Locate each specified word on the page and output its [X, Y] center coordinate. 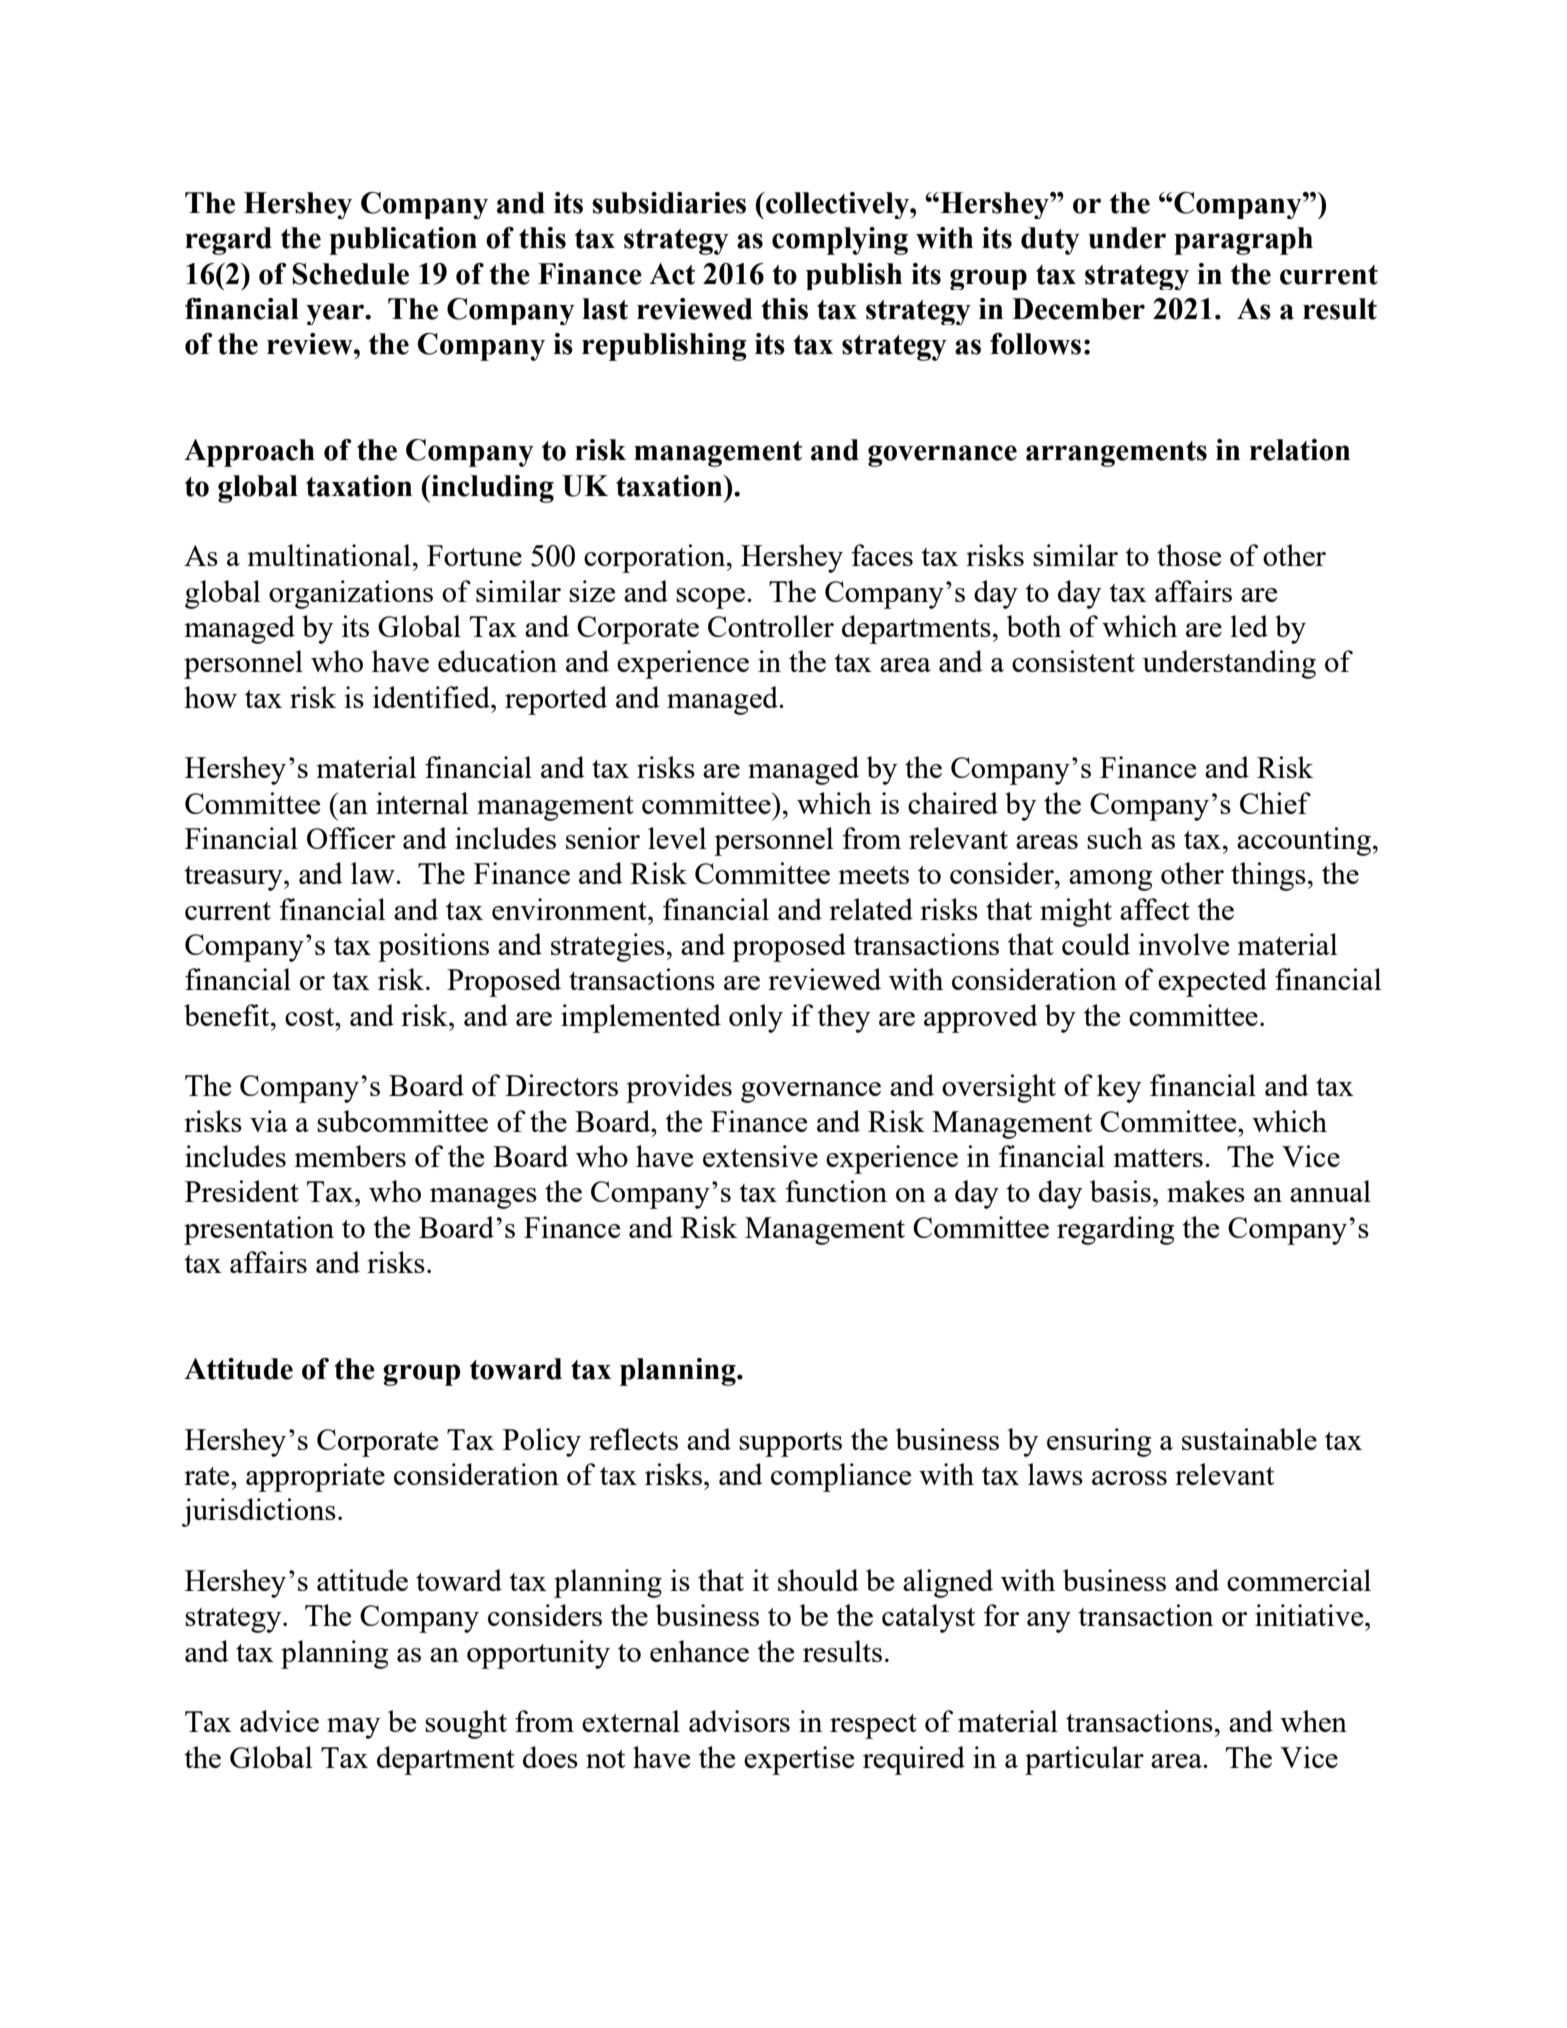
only [756, 1018]
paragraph [1243, 241]
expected [1212, 982]
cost [311, 1017]
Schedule [350, 274]
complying [840, 241]
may [353, 1728]
